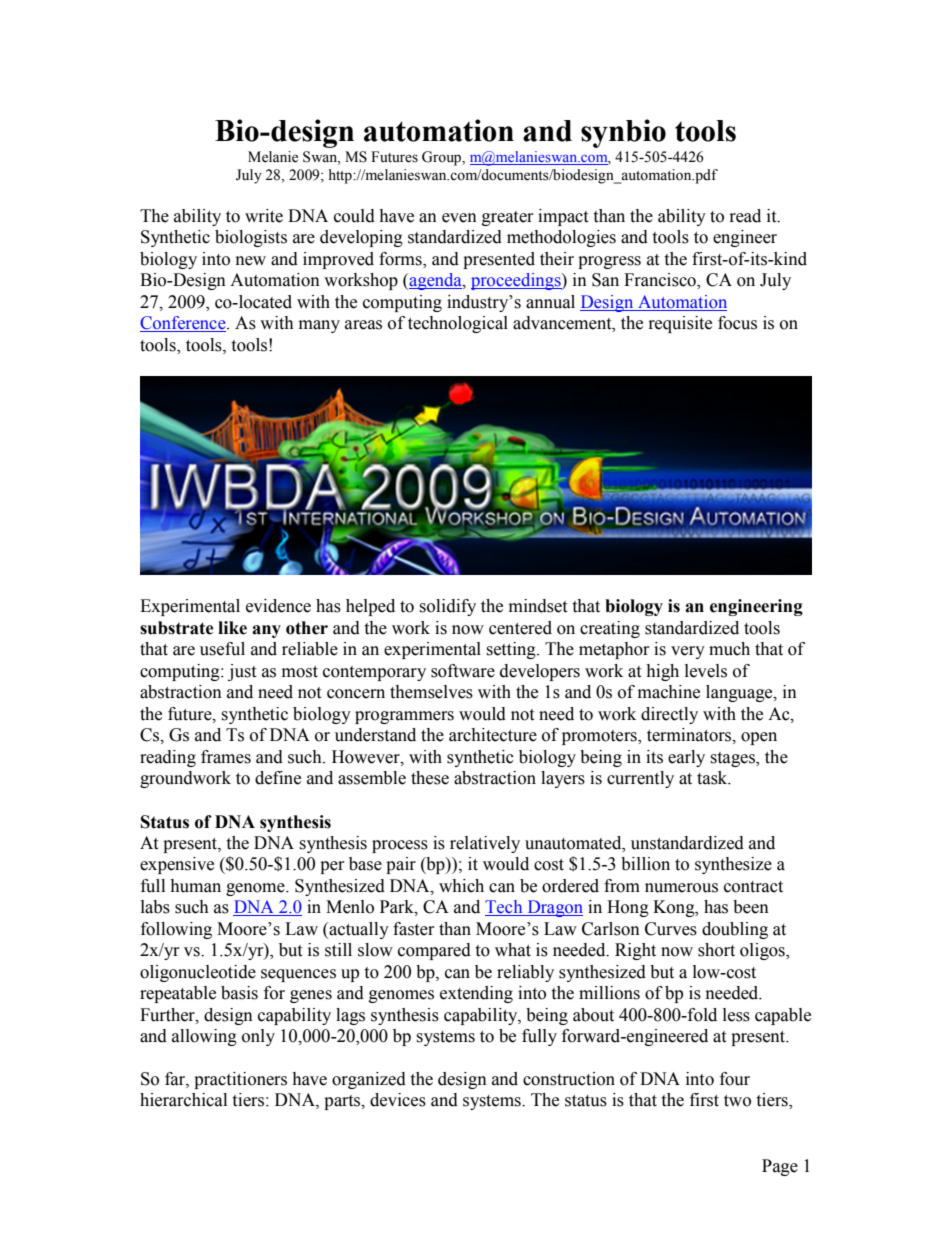  Describe the element at coordinates (183, 1100) in the screenshot. I see `hierarchical` at that location.
